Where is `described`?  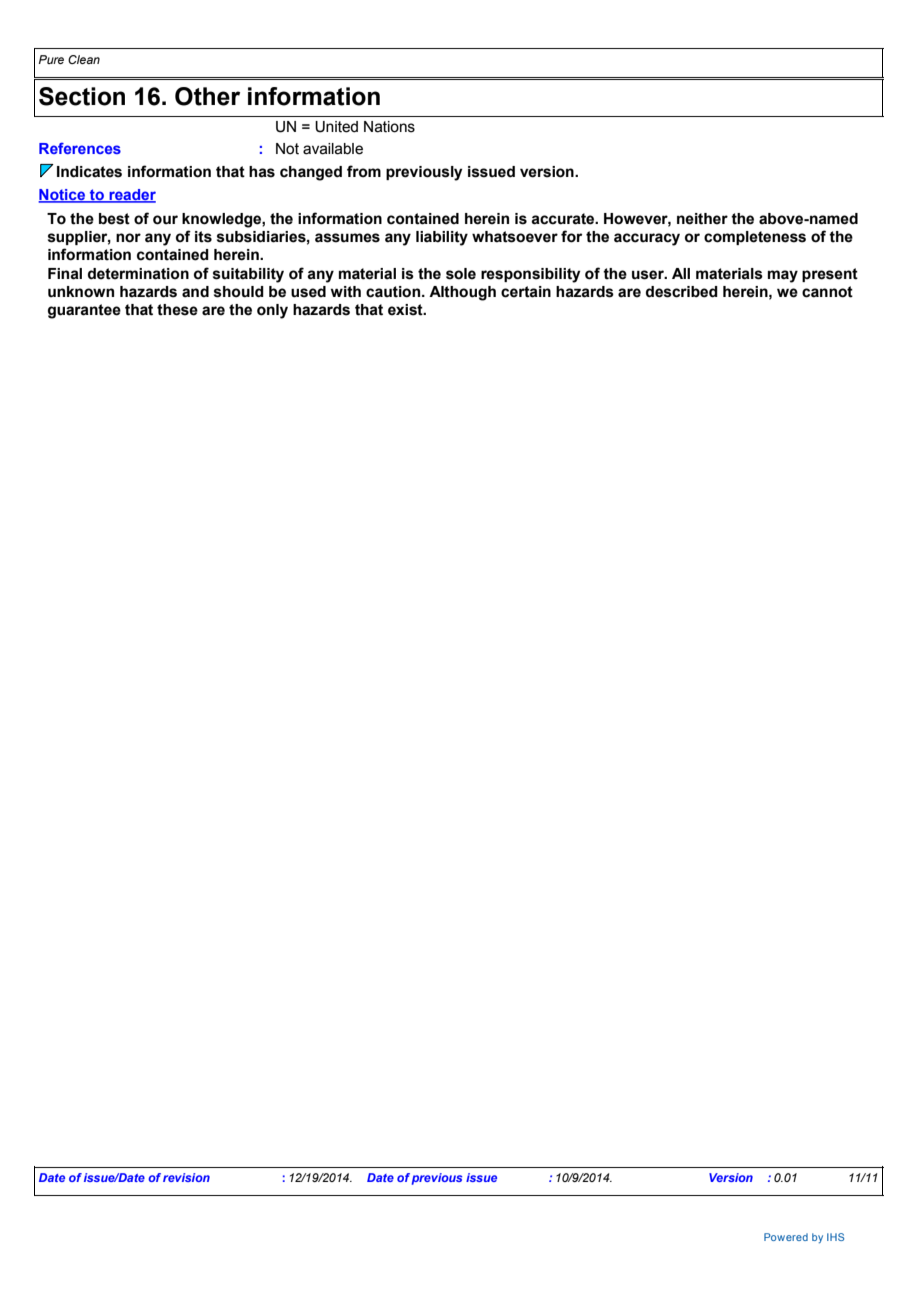
described is located at coordinates (682, 292).
